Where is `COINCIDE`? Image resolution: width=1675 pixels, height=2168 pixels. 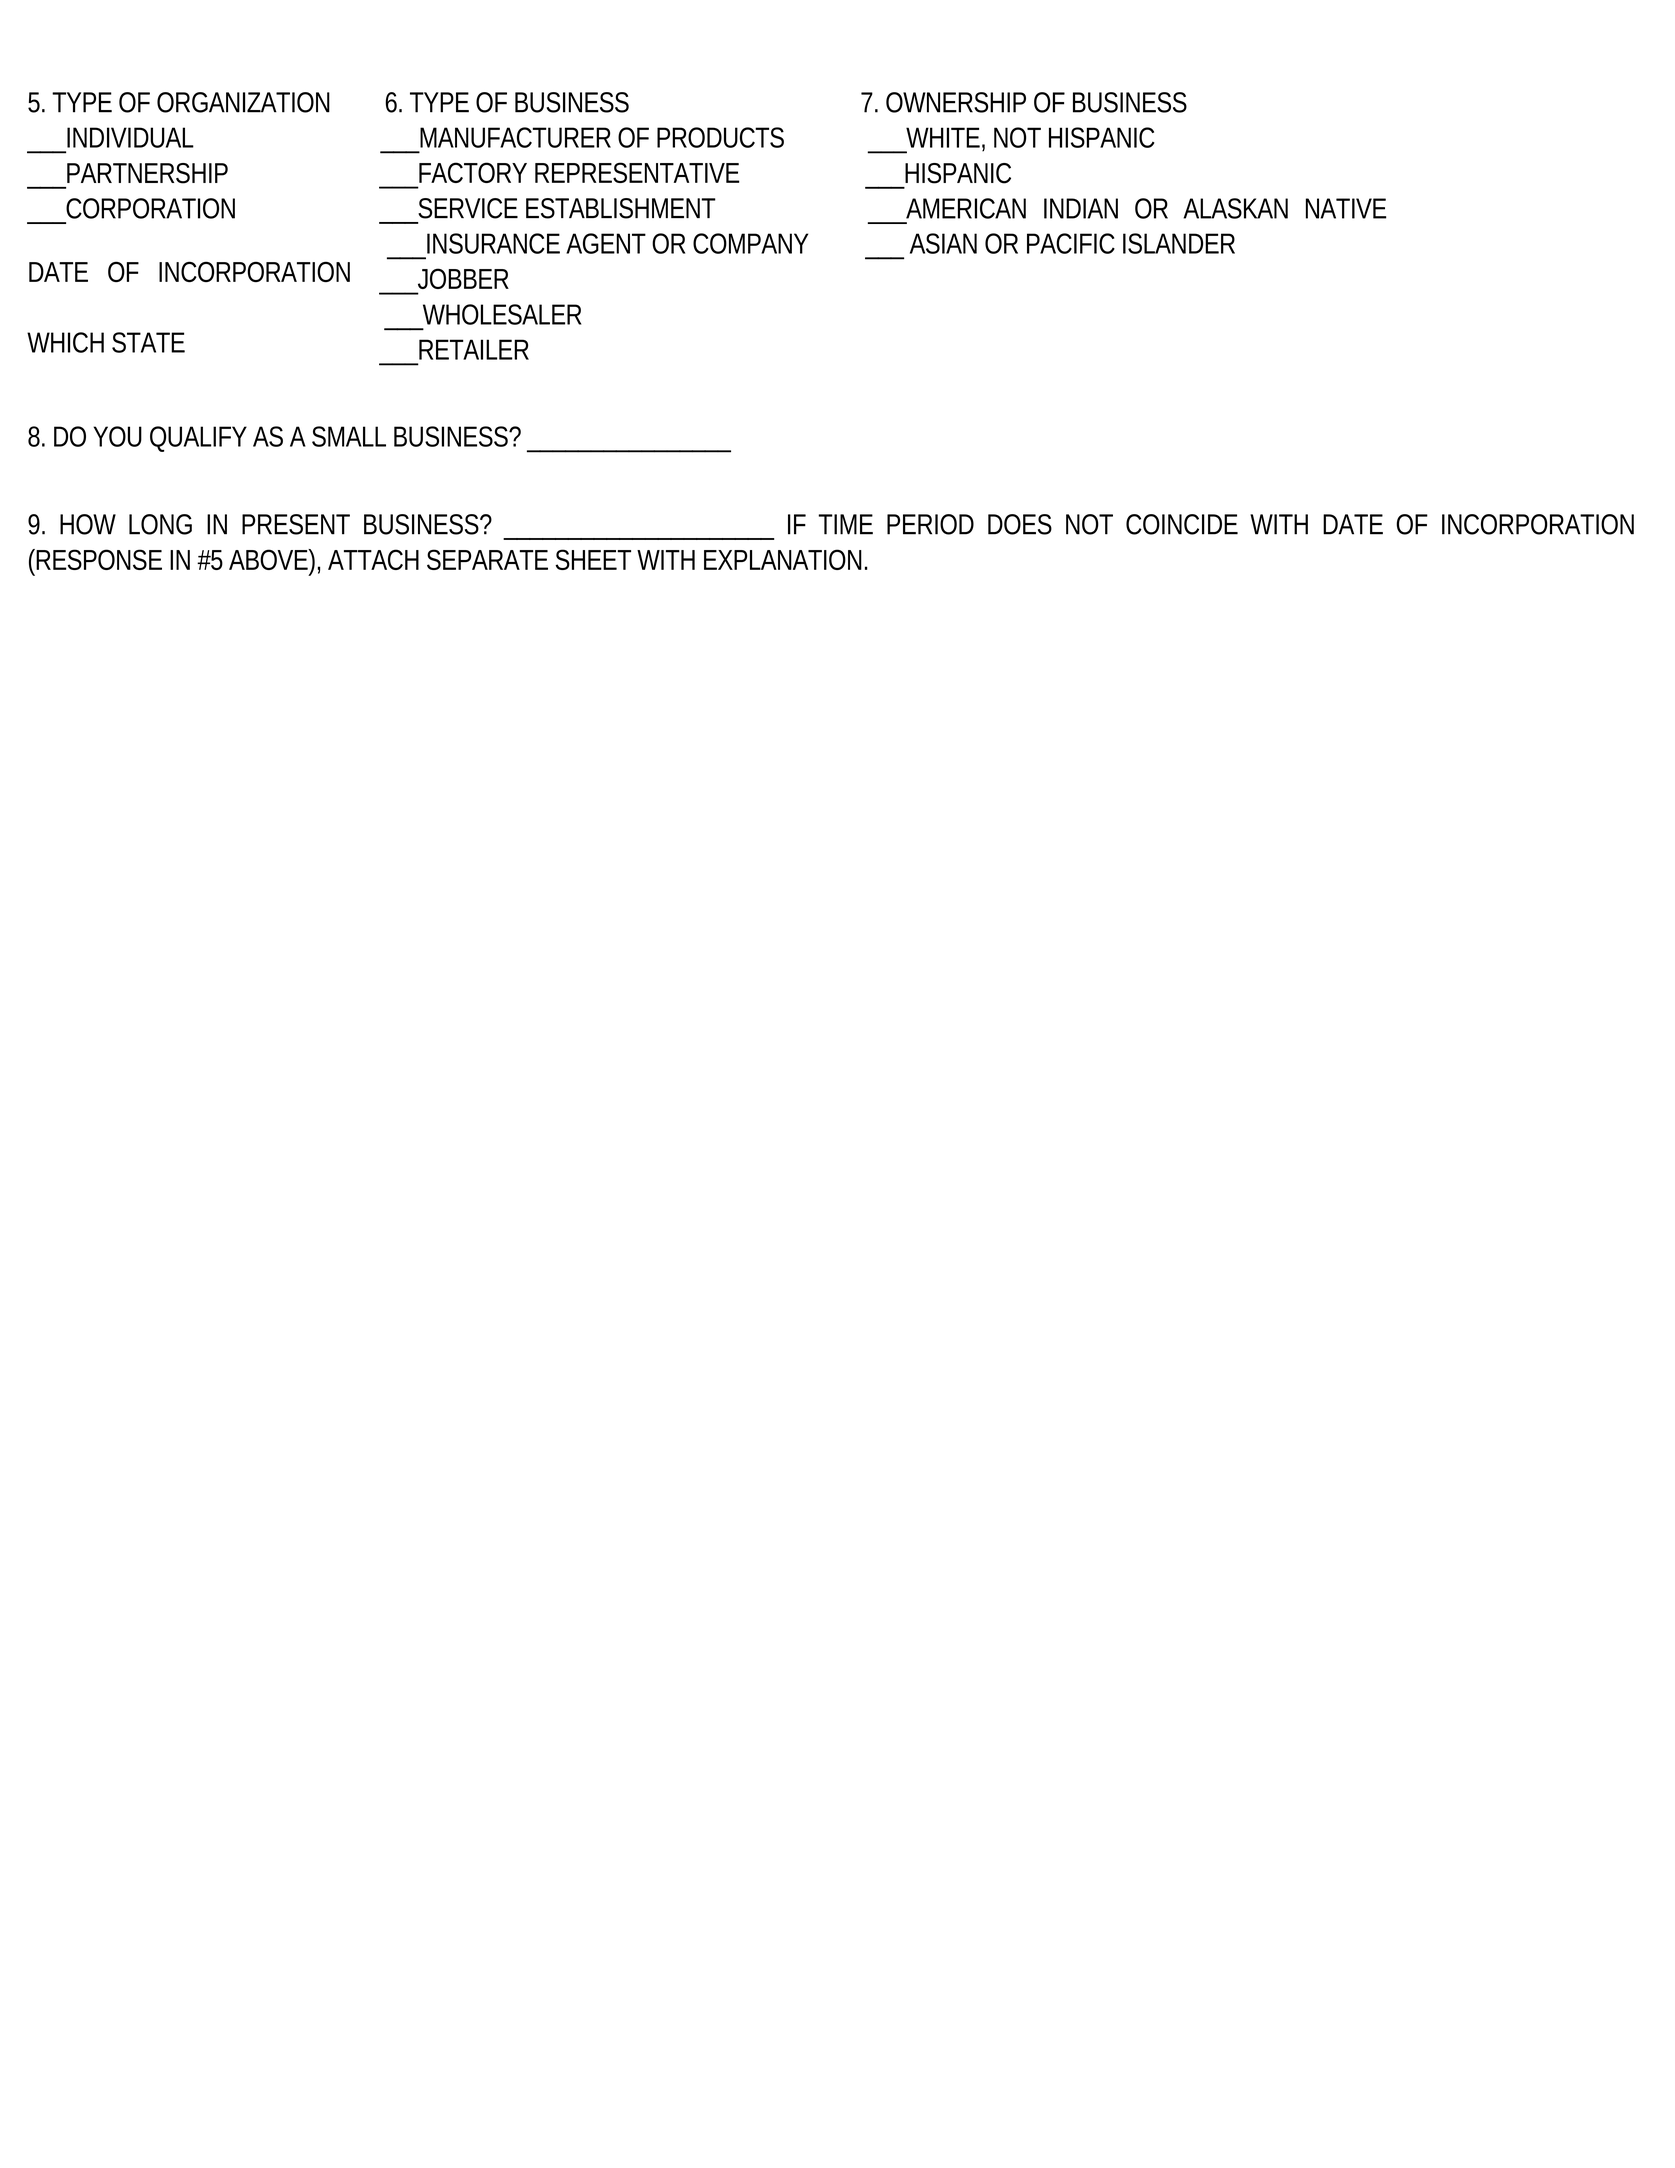 COINCIDE is located at coordinates (1182, 524).
